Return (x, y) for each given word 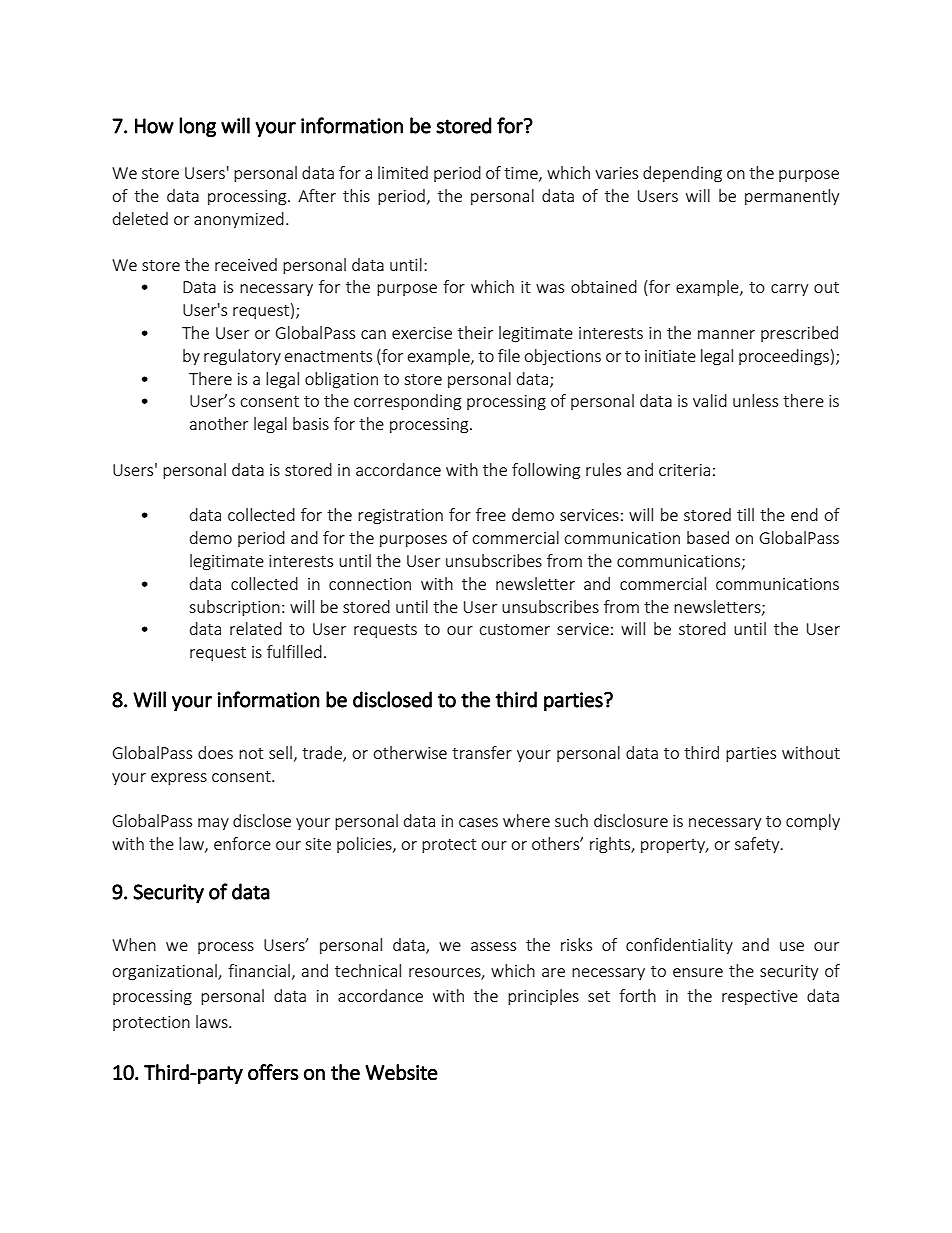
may (213, 824)
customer (514, 629)
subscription (234, 608)
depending (682, 174)
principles (543, 997)
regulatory (242, 357)
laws (213, 1021)
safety (758, 845)
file (509, 355)
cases (478, 822)
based (708, 537)
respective (760, 997)
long (197, 127)
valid (710, 400)
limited (403, 172)
